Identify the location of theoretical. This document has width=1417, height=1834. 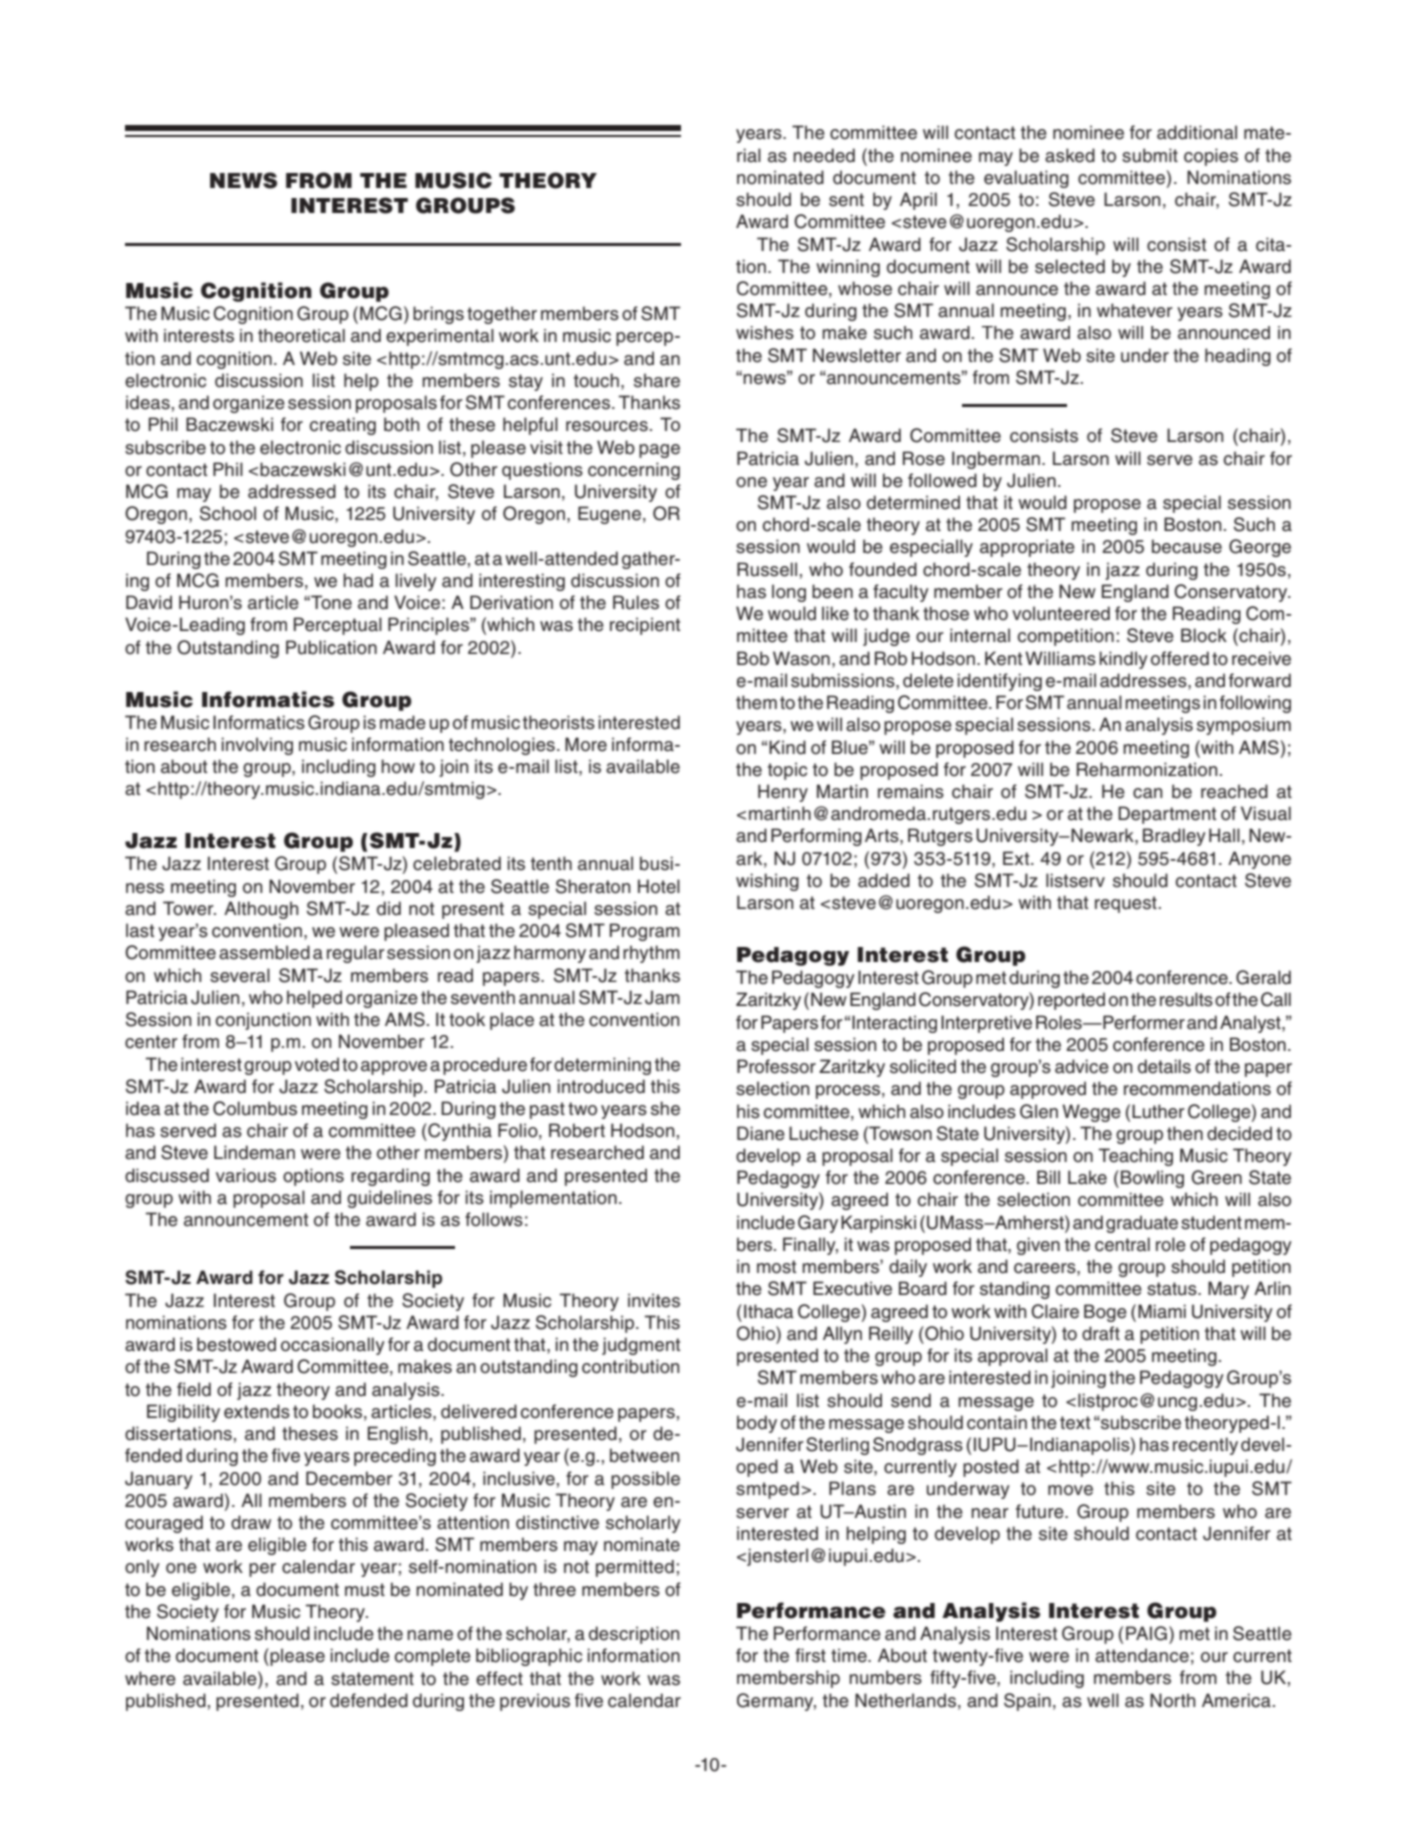
(301, 336).
